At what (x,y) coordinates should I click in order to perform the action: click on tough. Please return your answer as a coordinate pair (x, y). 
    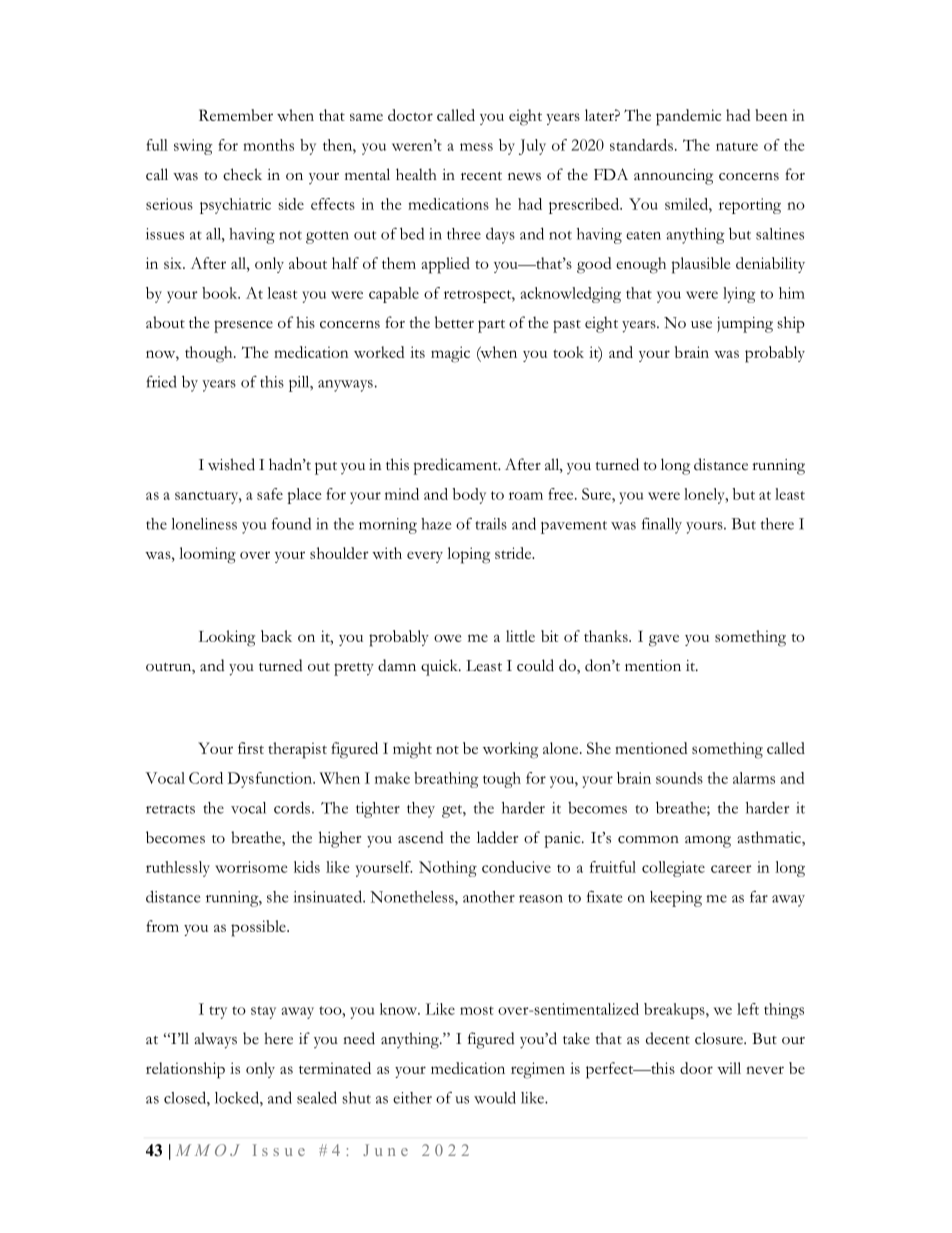
    Looking at the image, I should click on (502, 780).
